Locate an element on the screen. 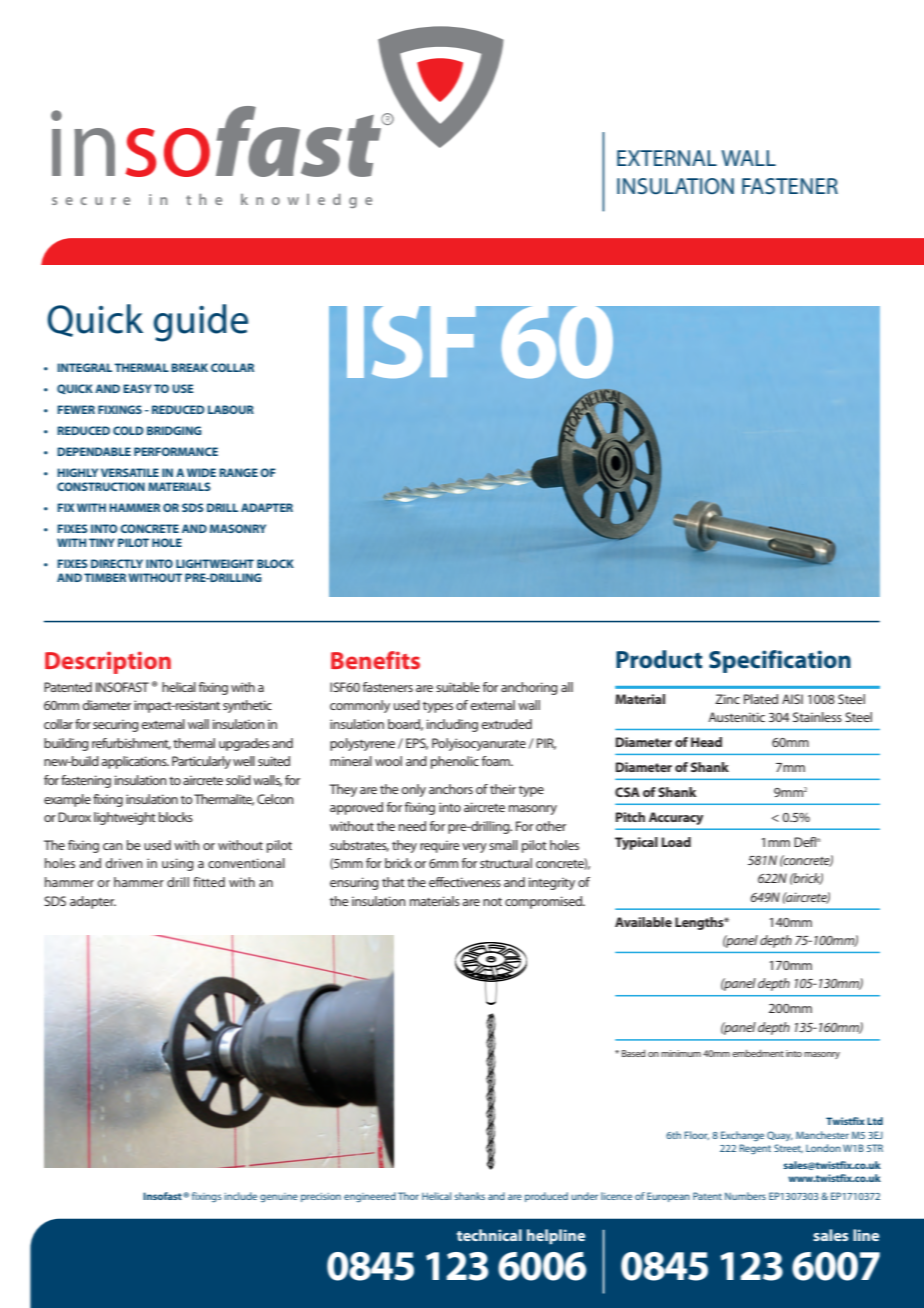 The image size is (924, 1308). Load is located at coordinates (676, 842).
